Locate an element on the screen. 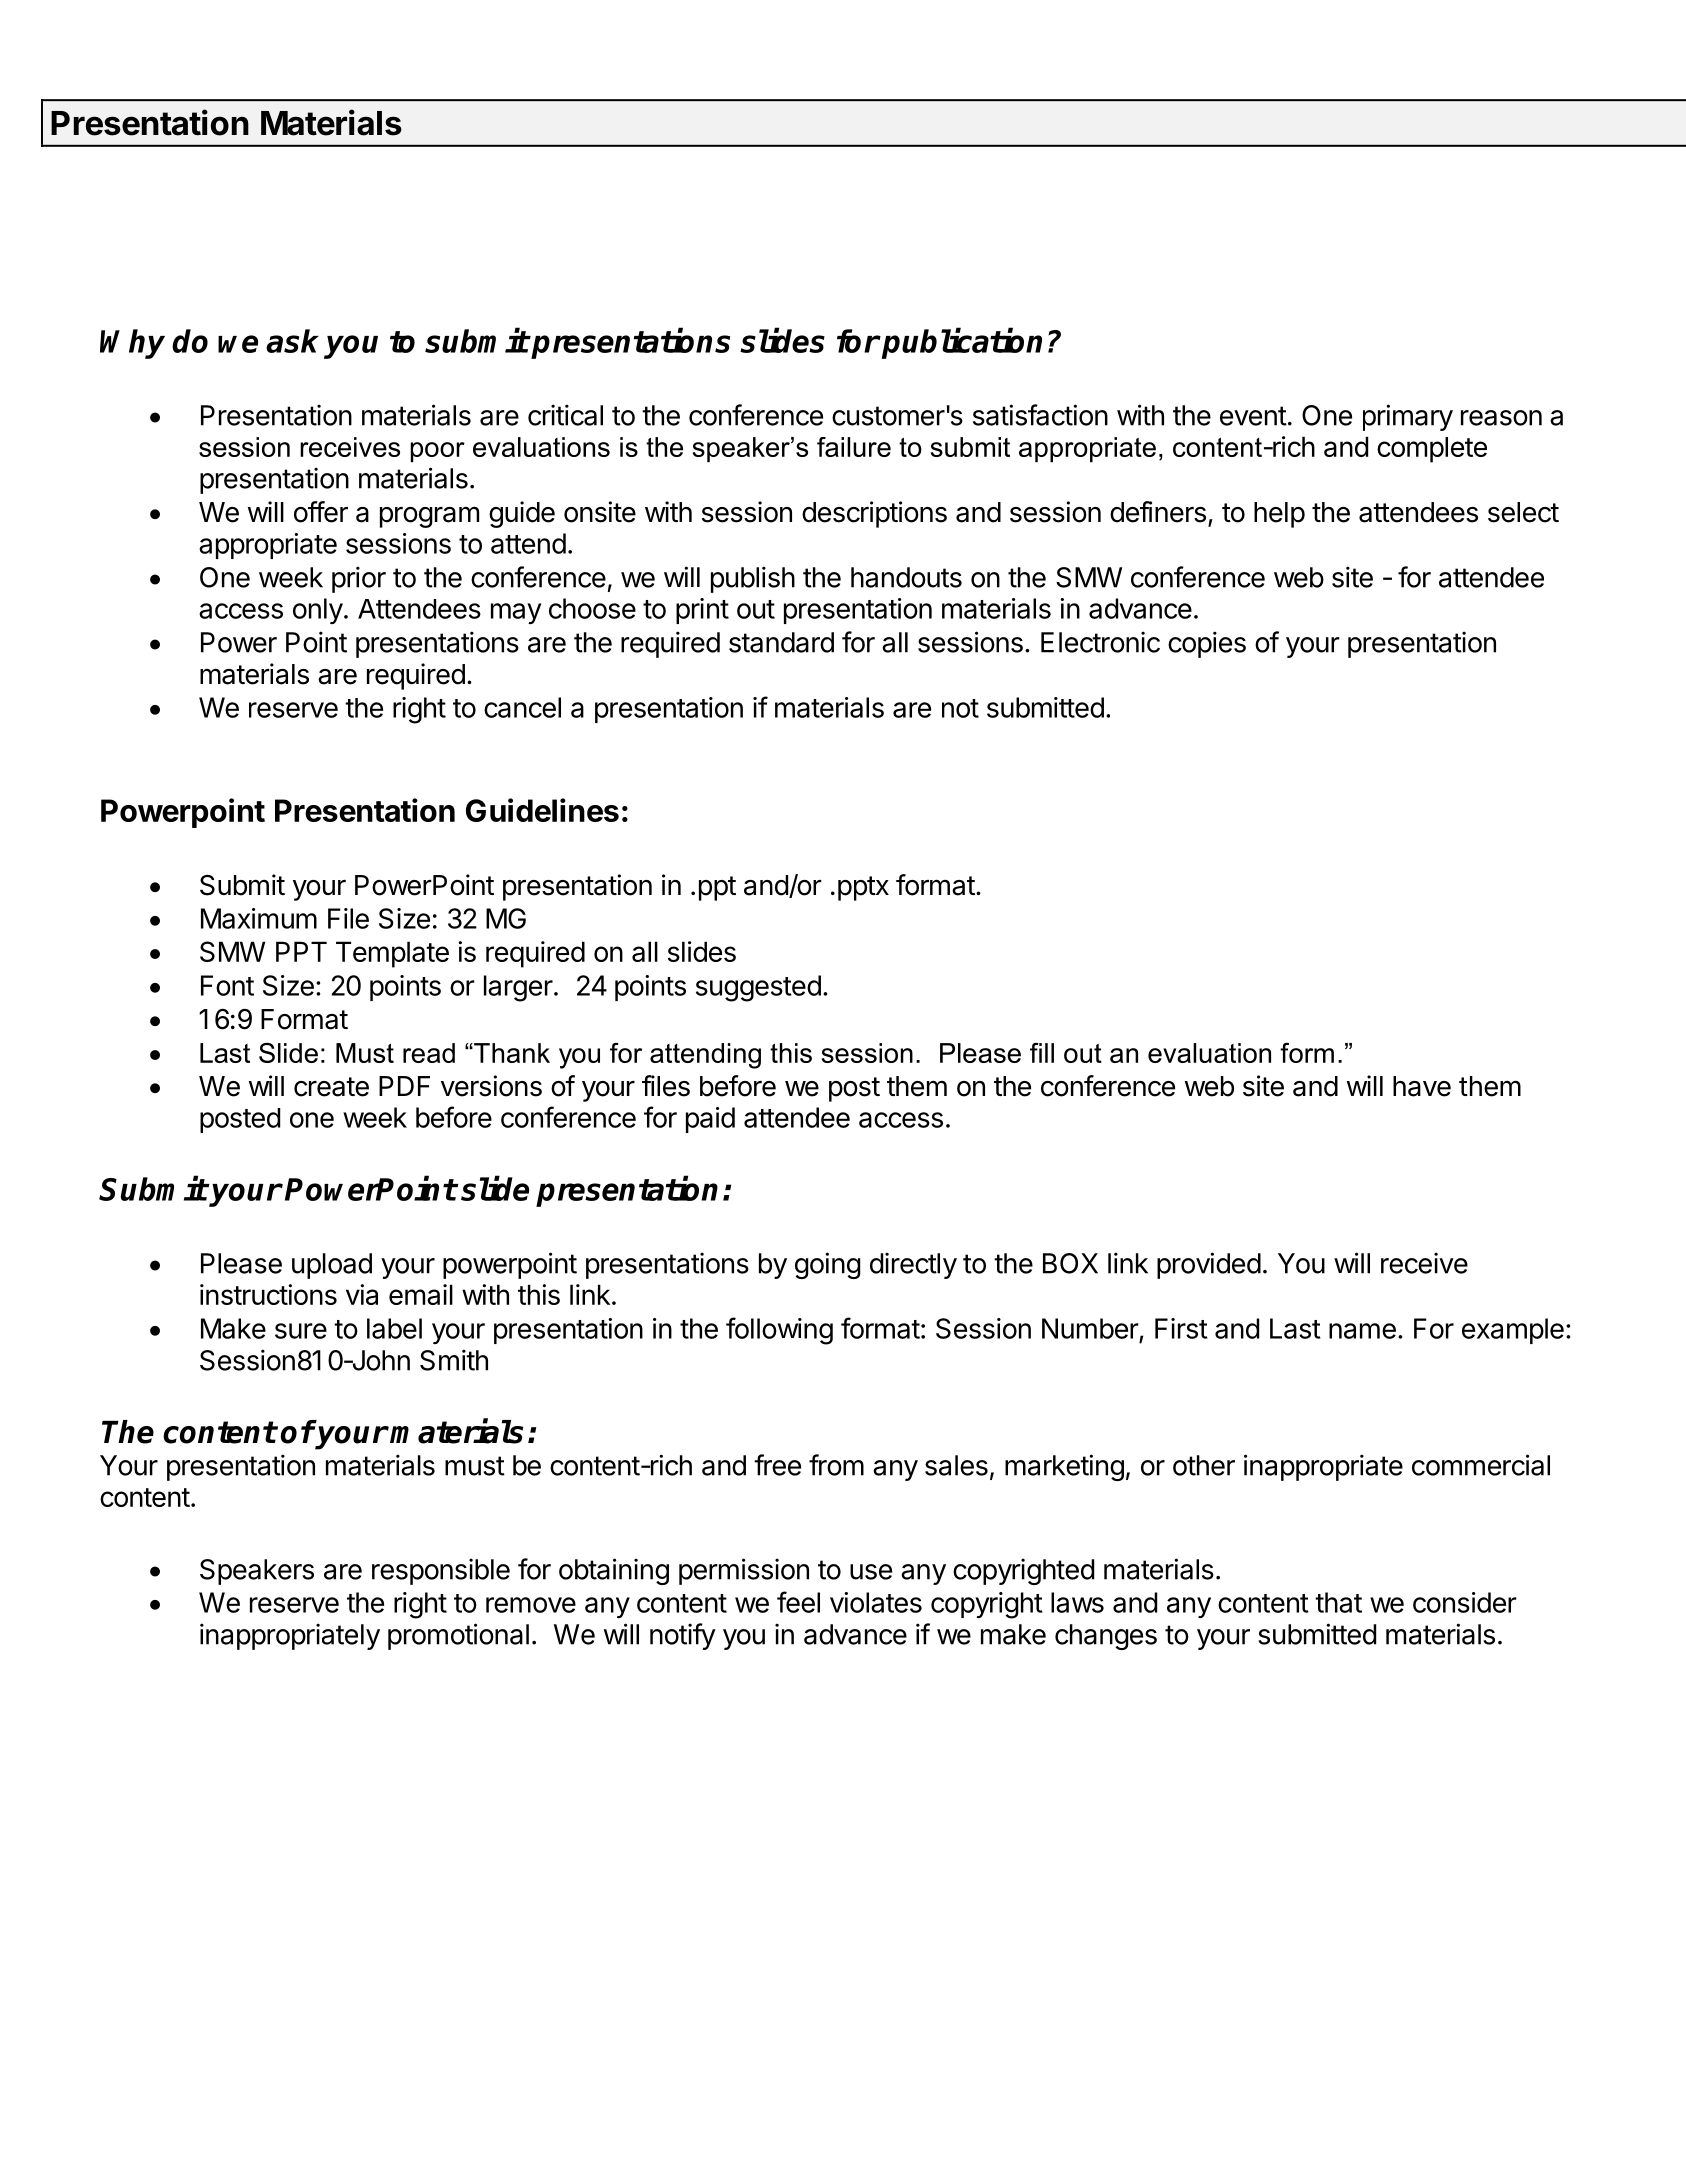 This screenshot has height=2182, width=1686. have is located at coordinates (1422, 1086).
